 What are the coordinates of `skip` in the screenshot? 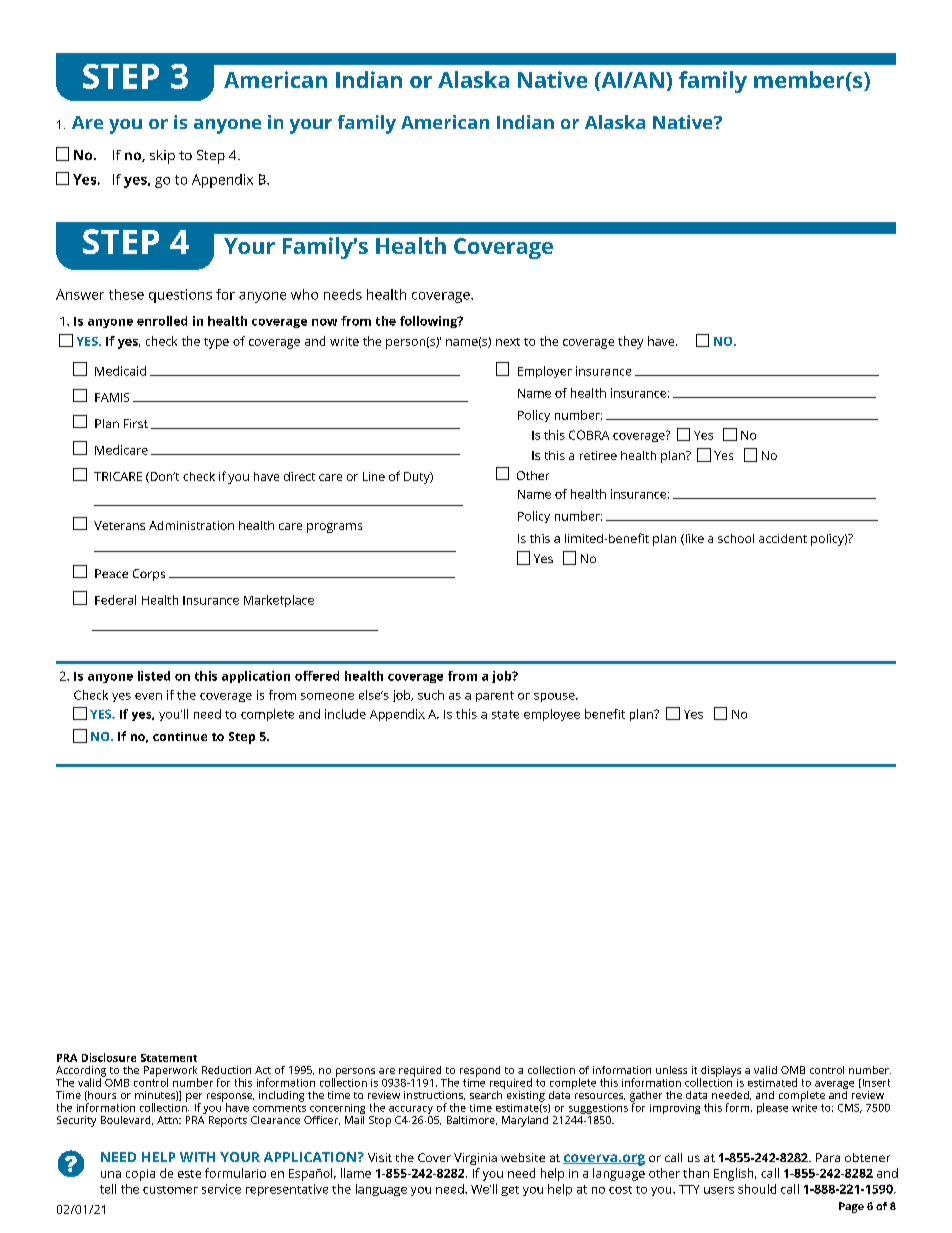 It's located at (162, 157).
